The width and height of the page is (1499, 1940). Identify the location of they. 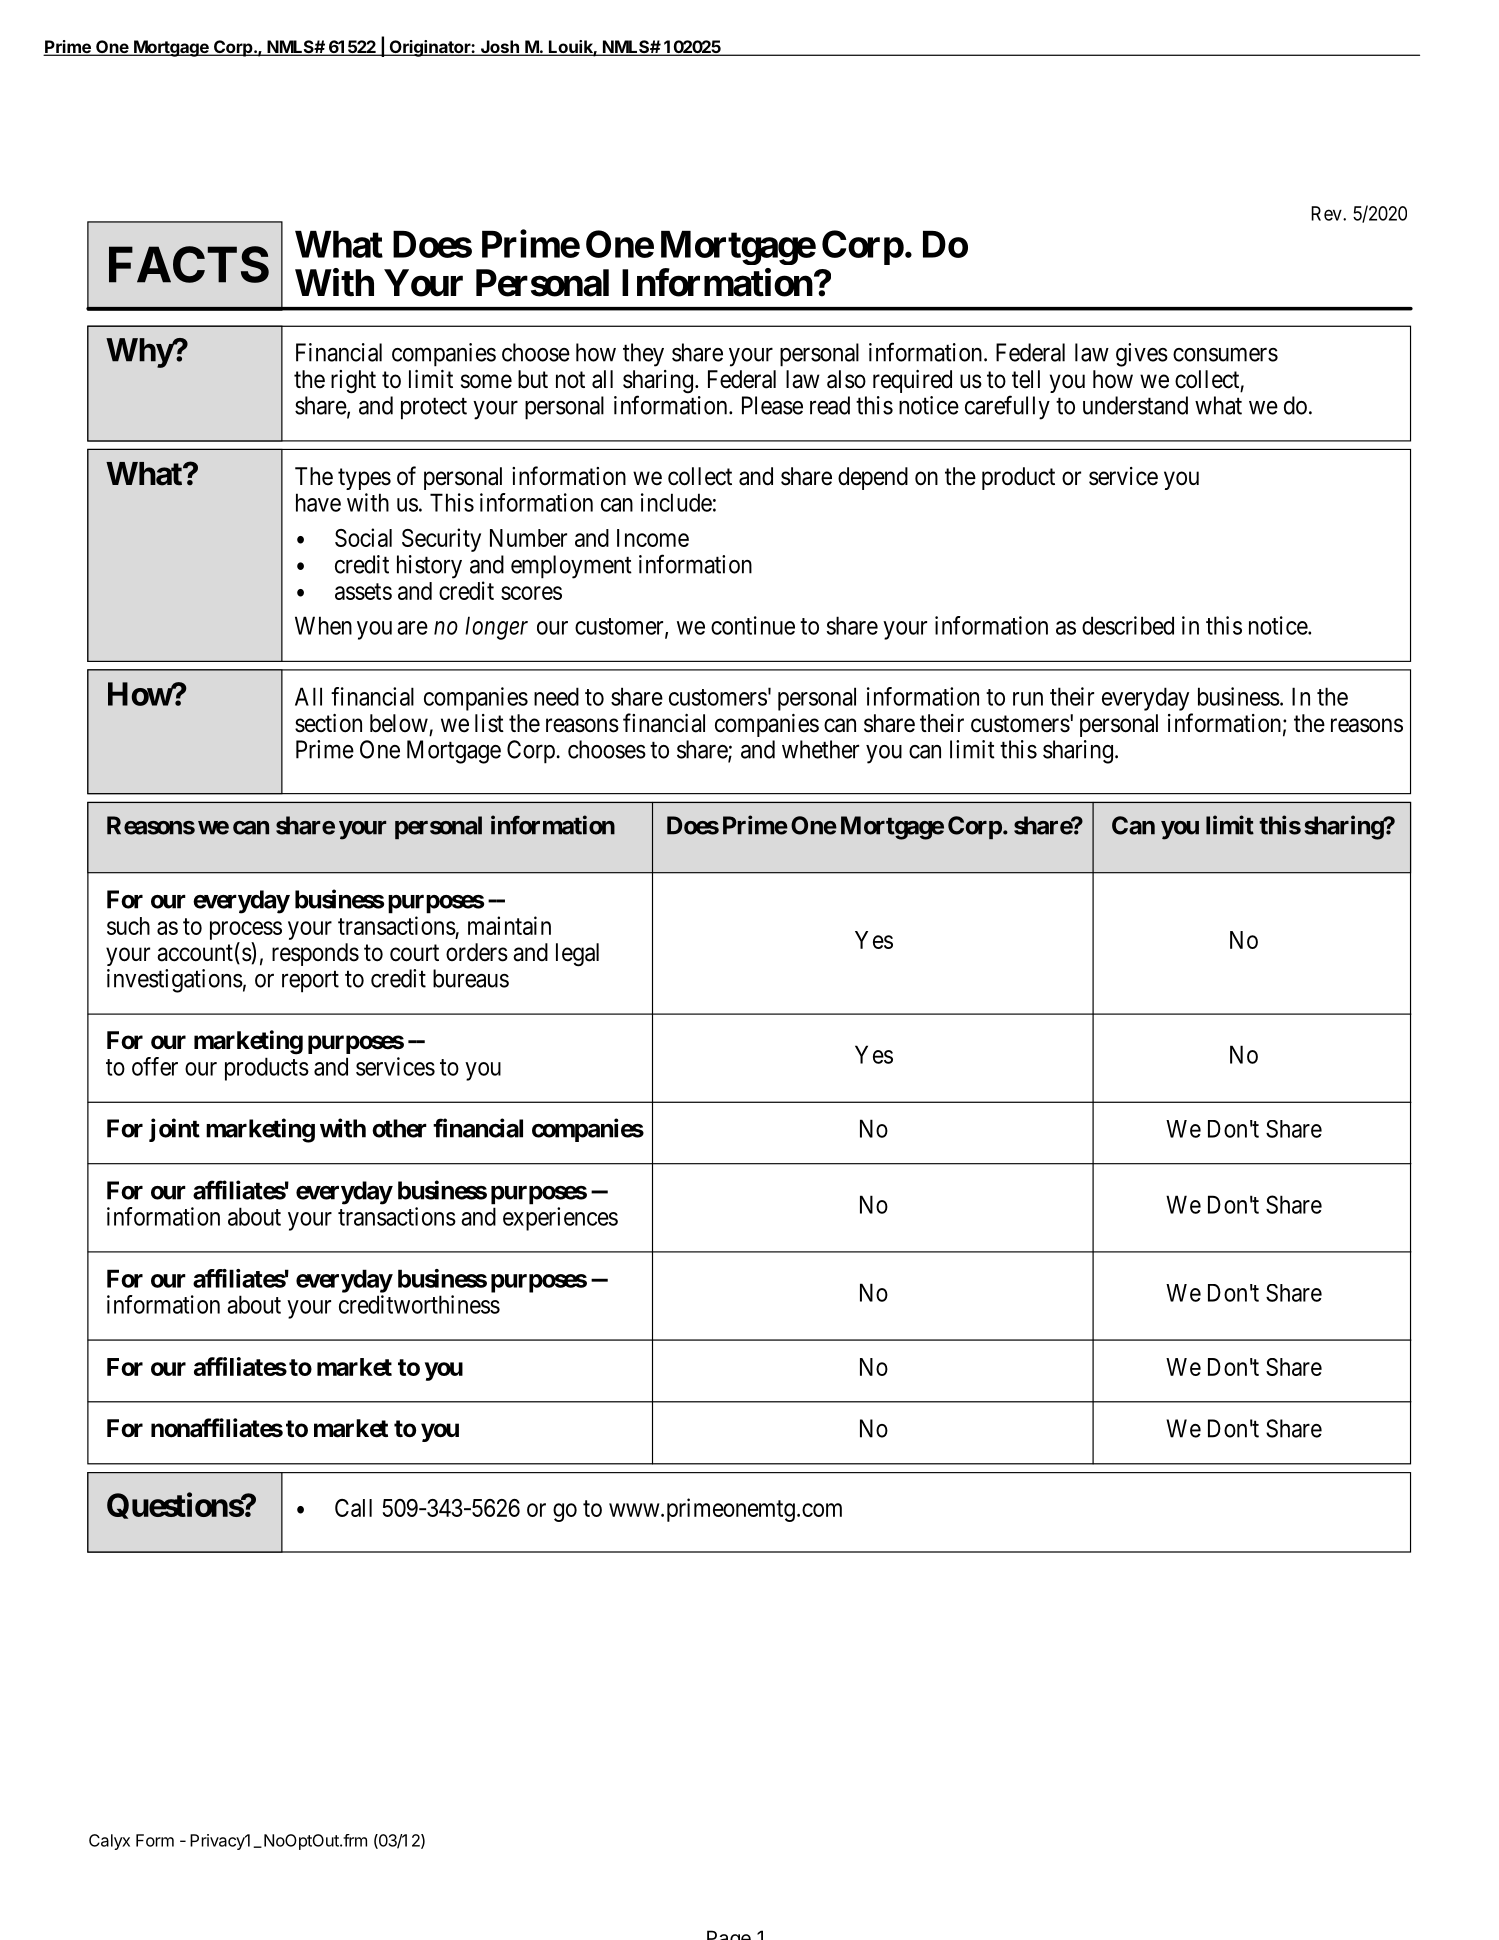
(643, 355).
